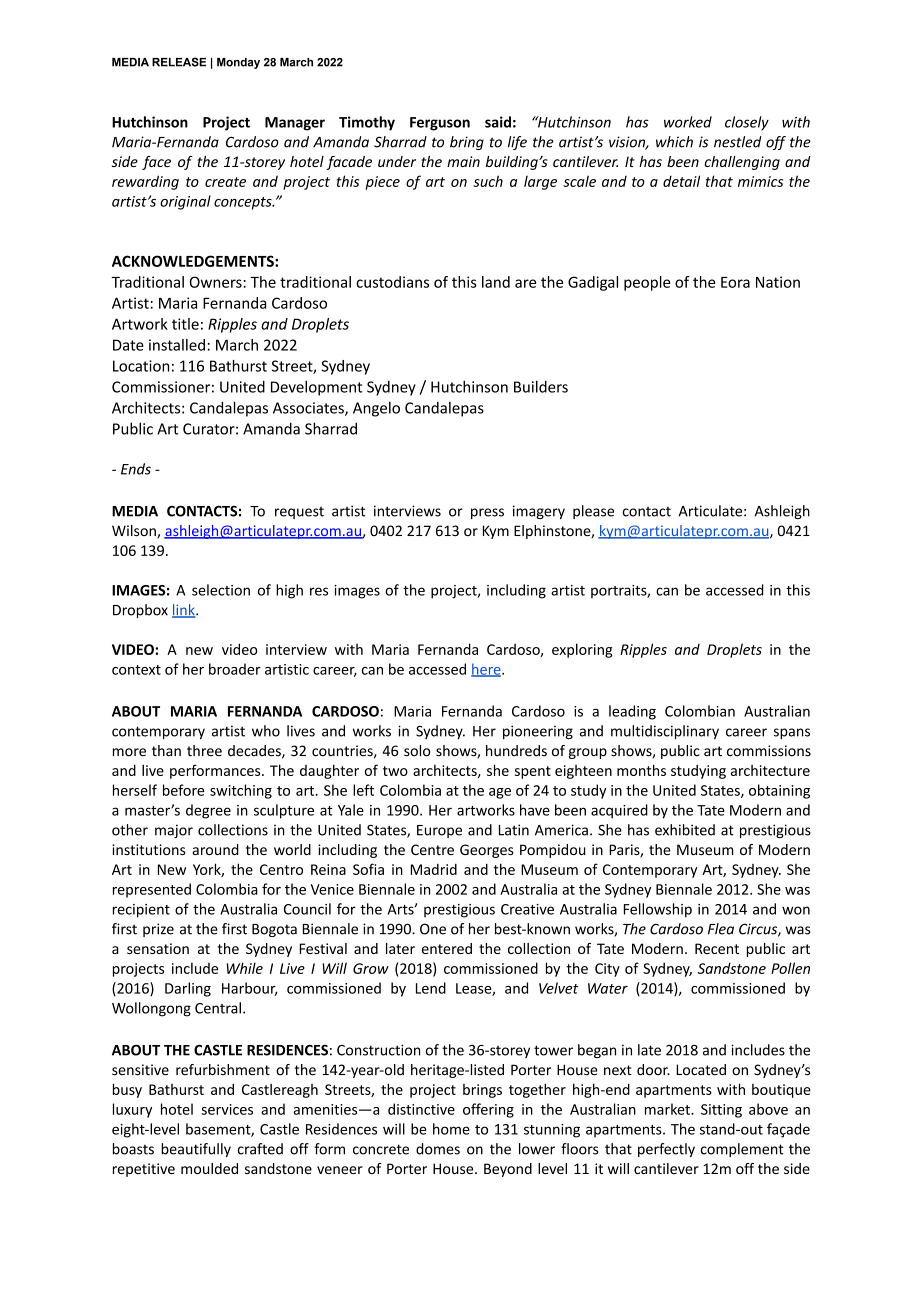 This document has width=924, height=1307. I want to click on prize, so click(158, 930).
